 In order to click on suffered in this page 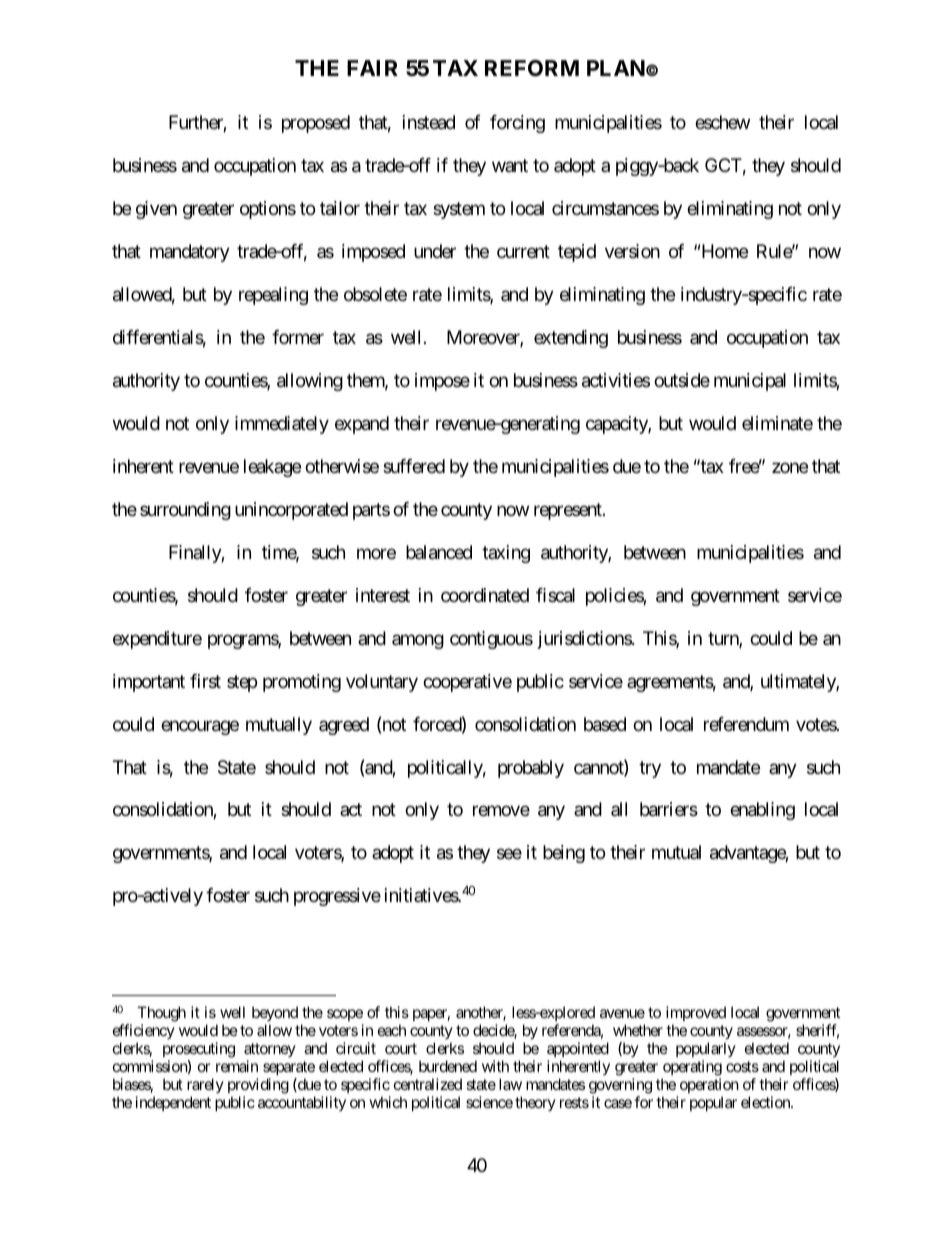, I will do `click(414, 466)`.
